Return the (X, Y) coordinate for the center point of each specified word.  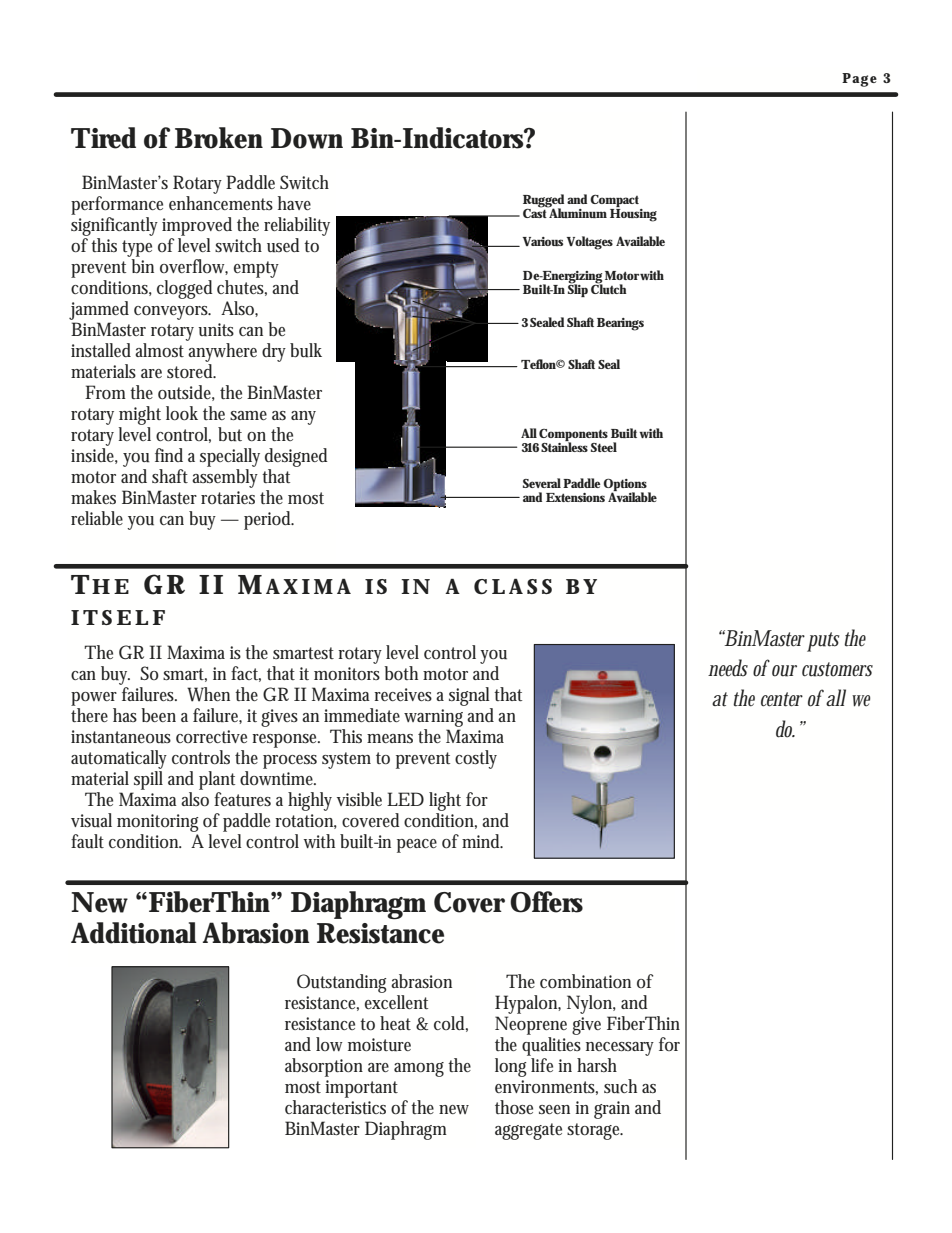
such (620, 1086)
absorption (324, 1067)
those (514, 1107)
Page (859, 80)
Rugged (543, 202)
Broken (219, 138)
